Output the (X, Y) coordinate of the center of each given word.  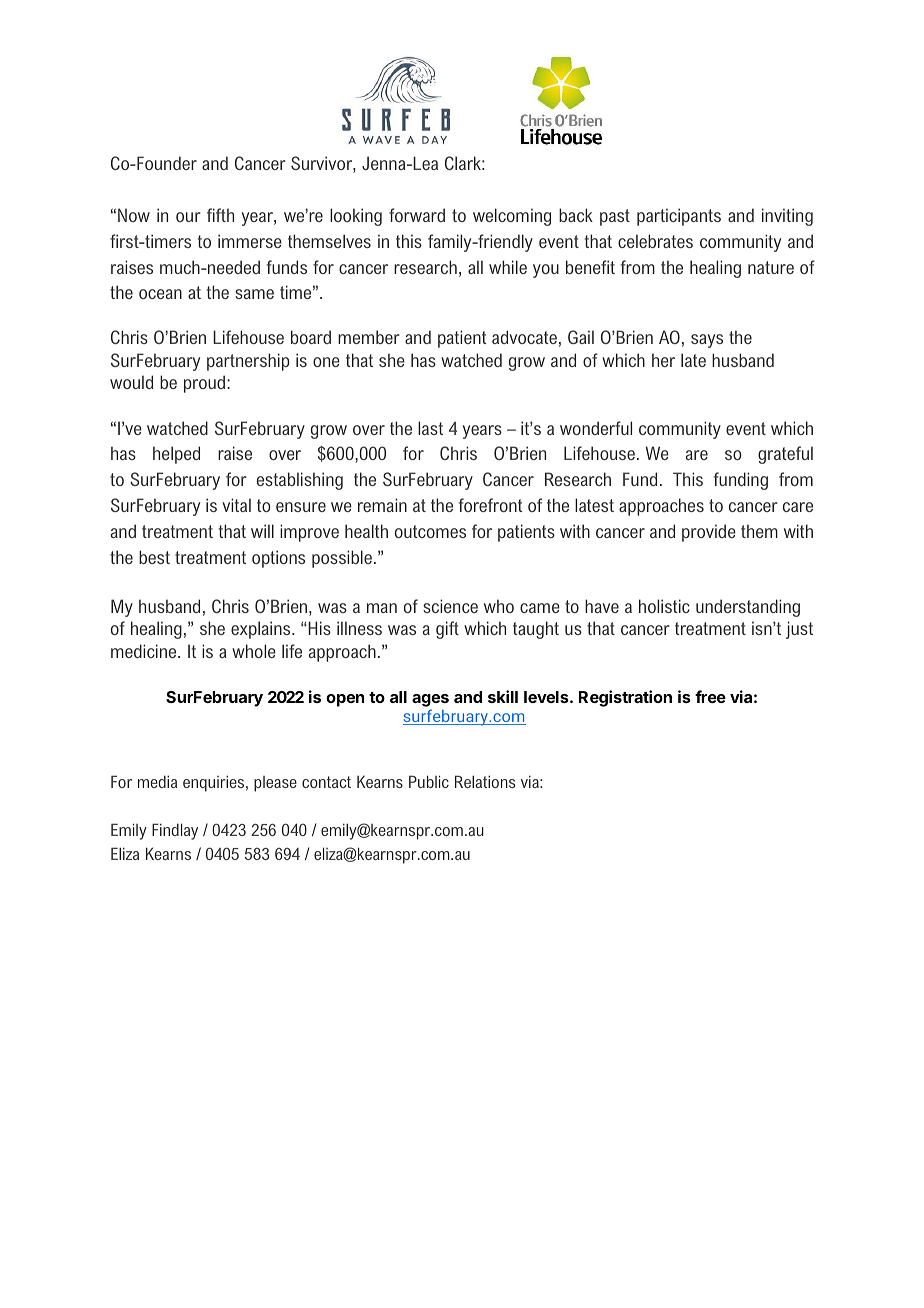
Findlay (175, 831)
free (710, 696)
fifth (220, 215)
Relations (485, 781)
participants (679, 217)
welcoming (512, 217)
